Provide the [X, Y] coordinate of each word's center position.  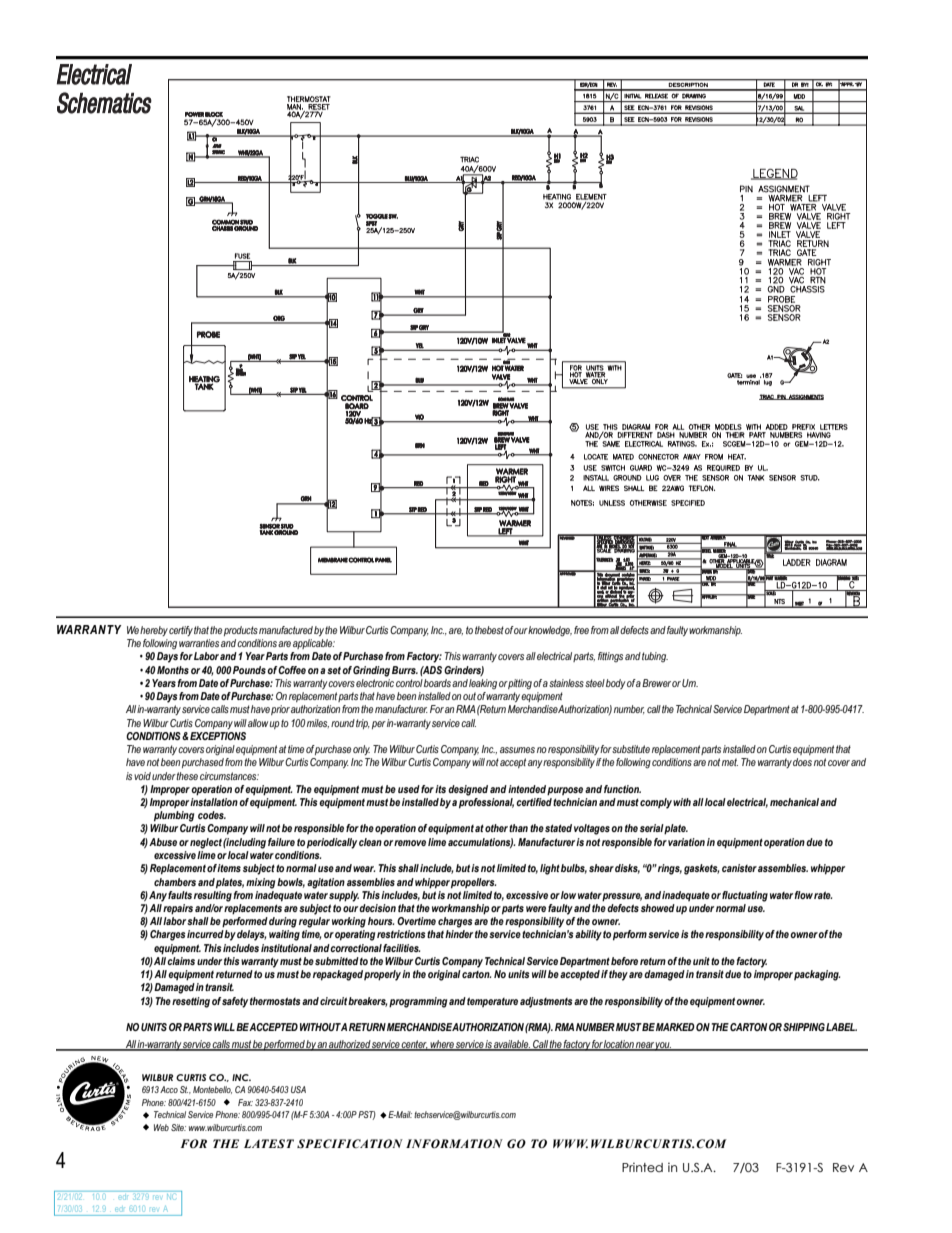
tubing [655, 657]
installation [214, 802]
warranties [199, 643]
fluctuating [745, 896]
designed [468, 790]
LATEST [269, 1143]
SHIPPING [804, 1027]
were [536, 909]
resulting [213, 895]
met [730, 762]
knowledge [550, 631]
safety [235, 1002]
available [512, 1045]
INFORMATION [454, 1144]
